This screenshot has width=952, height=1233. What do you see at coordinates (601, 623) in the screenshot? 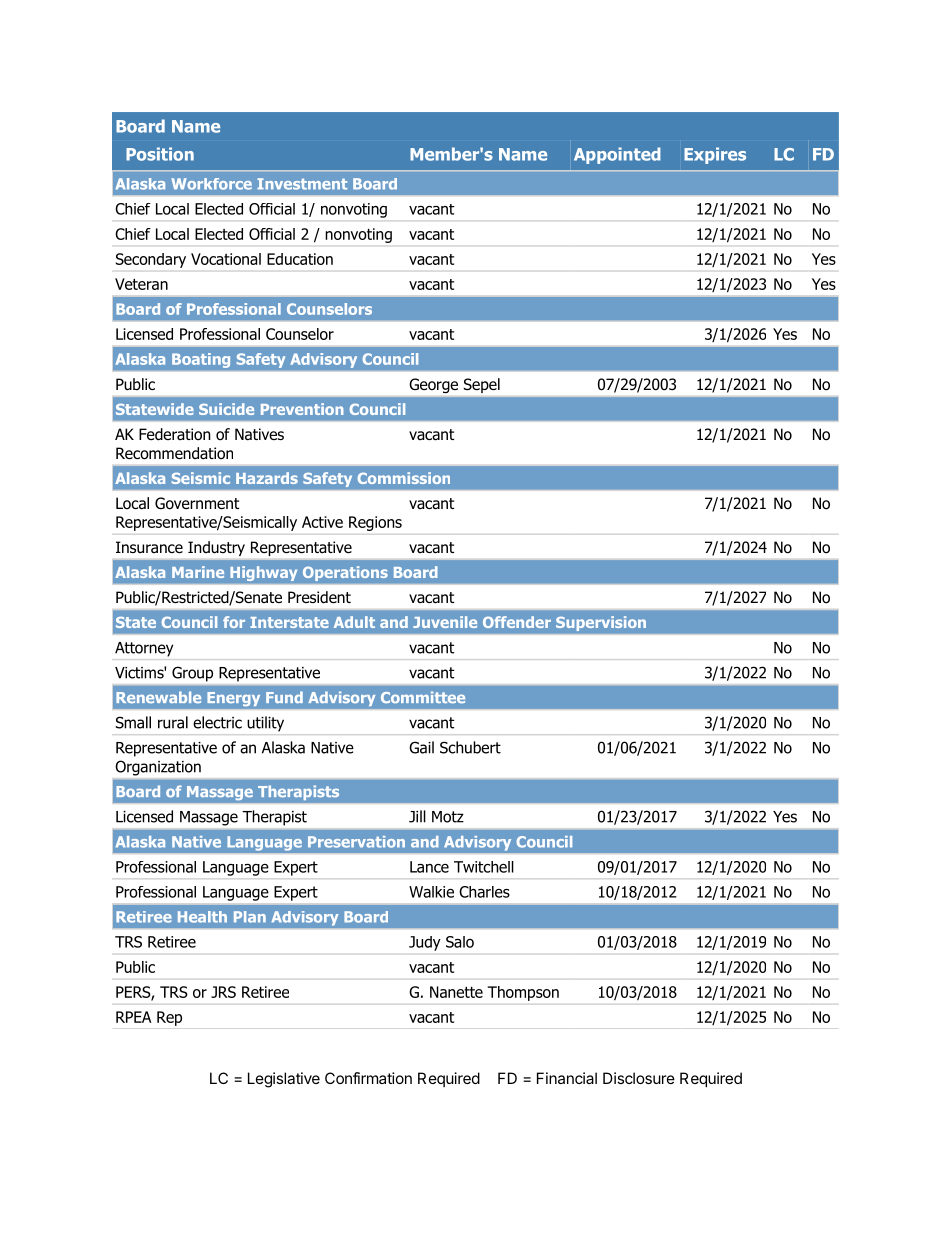
I see `Supervision` at bounding box center [601, 623].
